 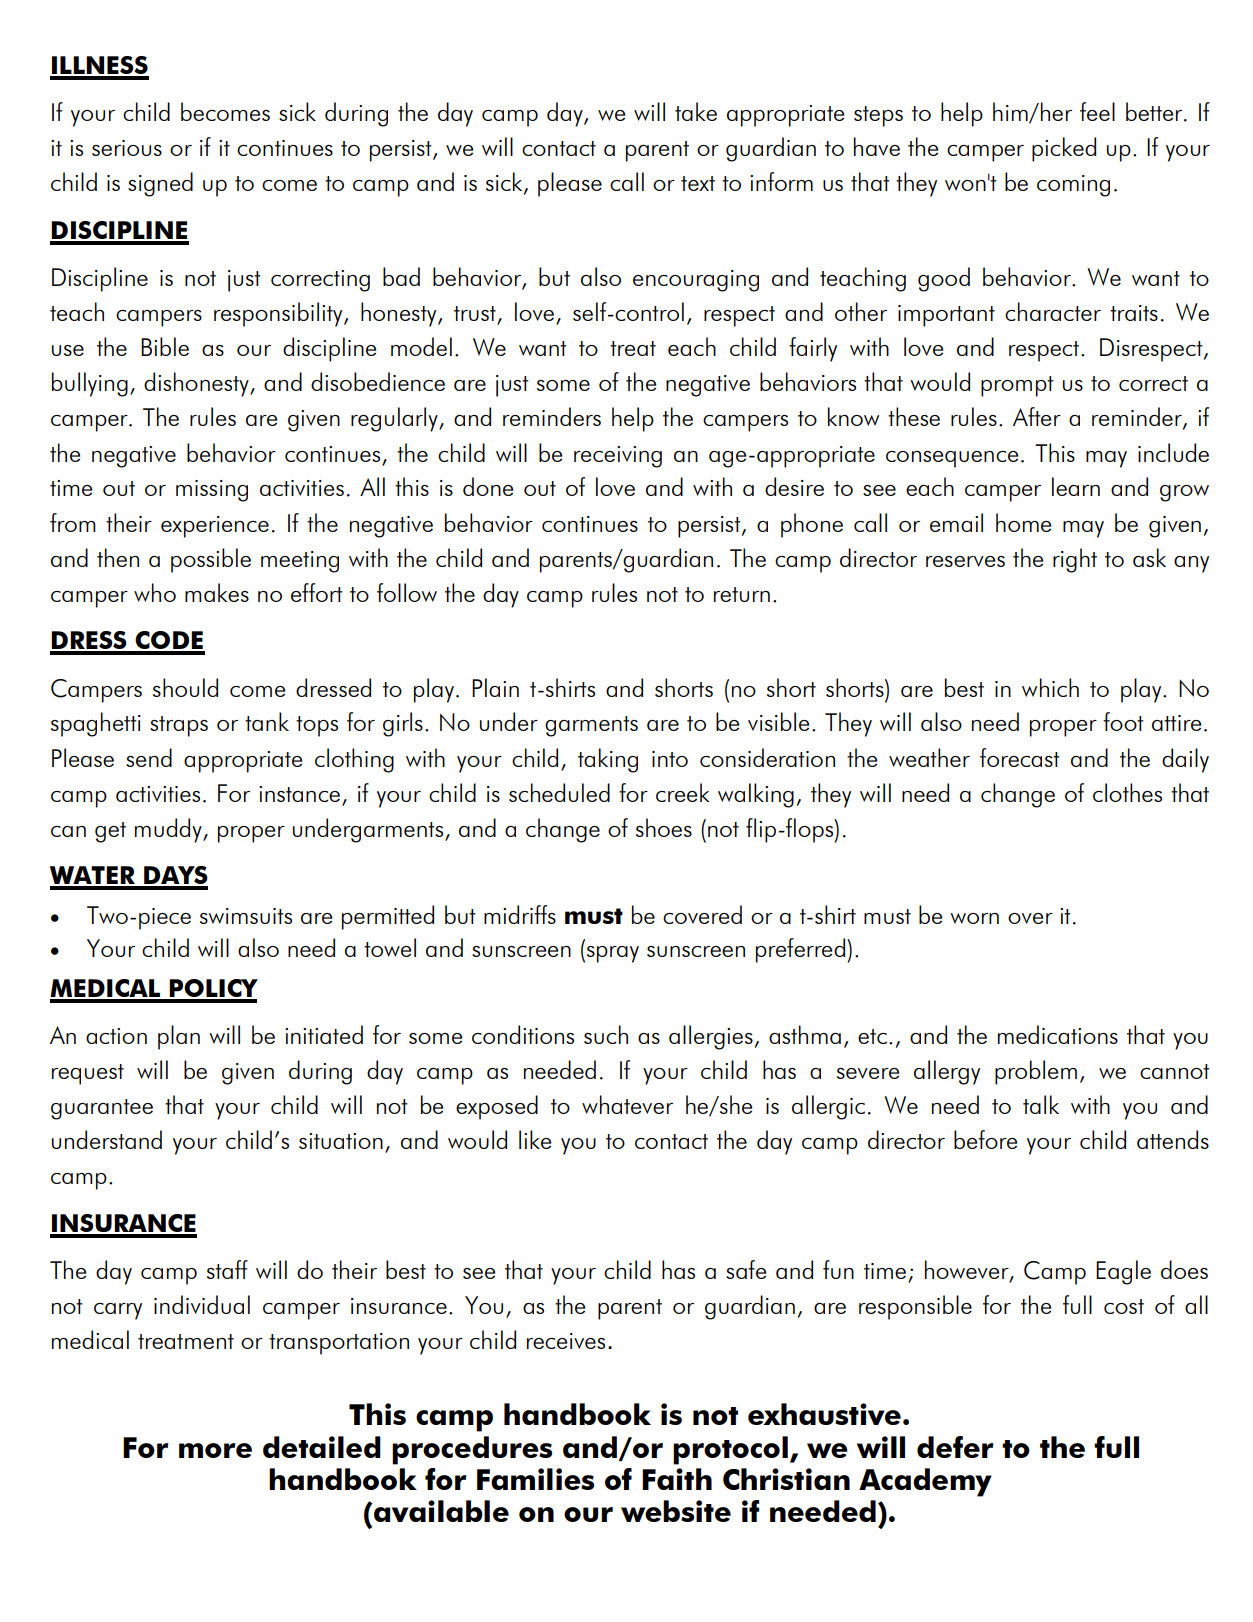 What do you see at coordinates (742, 594) in the screenshot?
I see `return` at bounding box center [742, 594].
